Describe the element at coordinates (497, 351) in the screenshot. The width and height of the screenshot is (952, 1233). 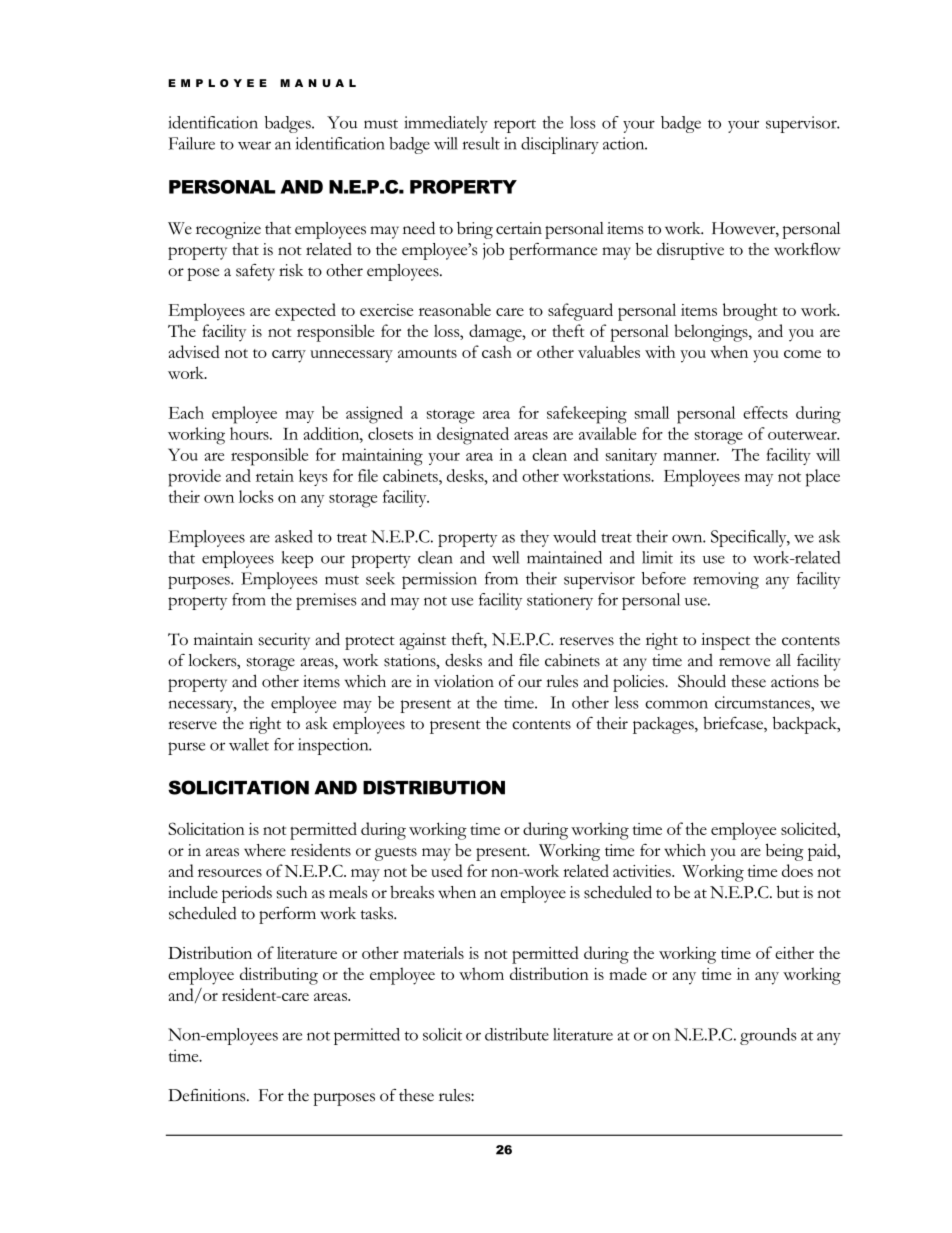
I see `cash` at that location.
